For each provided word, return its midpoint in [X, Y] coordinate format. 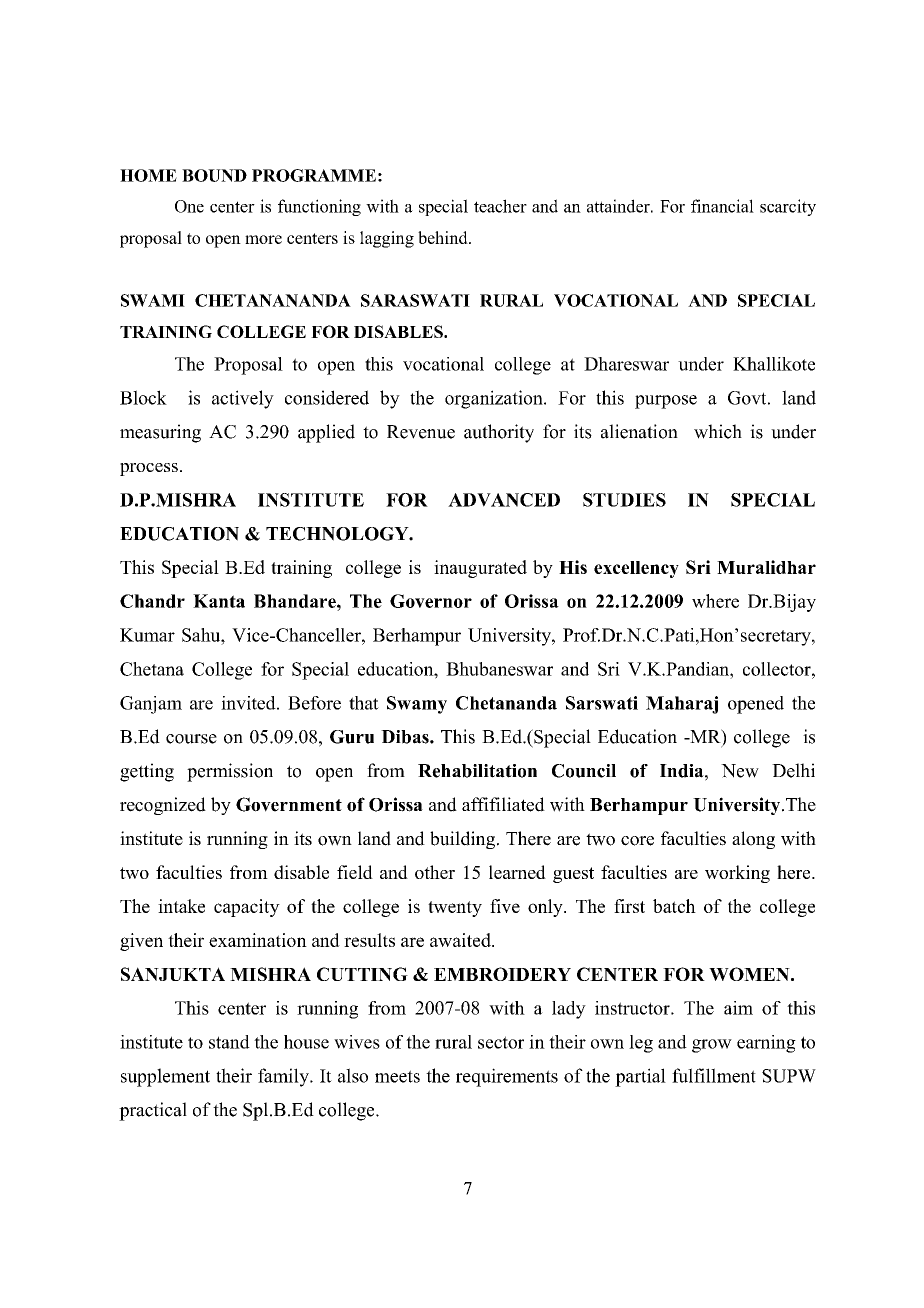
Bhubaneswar [499, 669]
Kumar [147, 635]
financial [722, 206]
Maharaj [682, 705]
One [189, 206]
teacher [500, 206]
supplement [165, 1077]
